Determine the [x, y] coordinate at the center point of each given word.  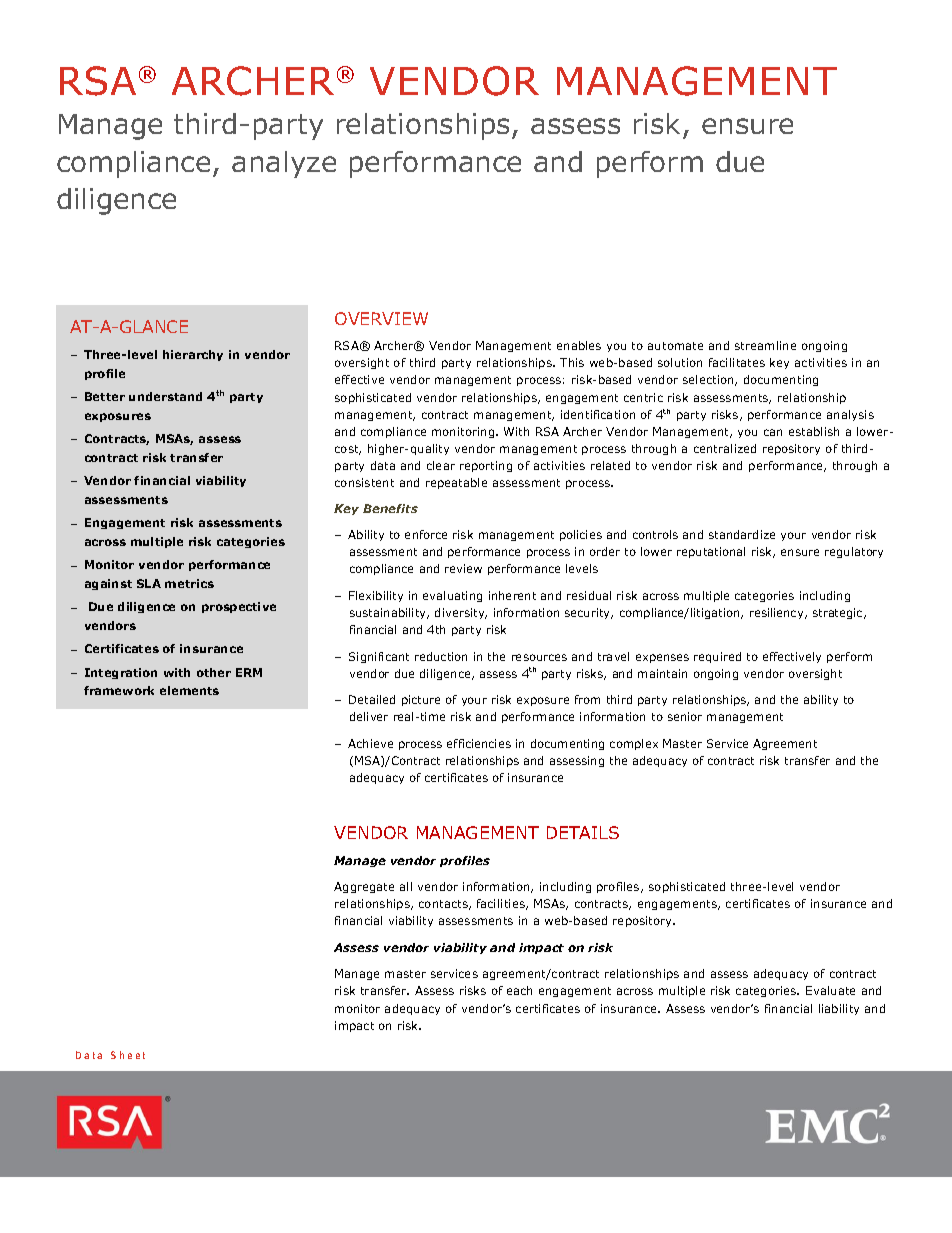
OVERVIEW [381, 318]
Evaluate [830, 990]
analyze [284, 164]
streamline [765, 345]
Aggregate [364, 887]
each [519, 990]
